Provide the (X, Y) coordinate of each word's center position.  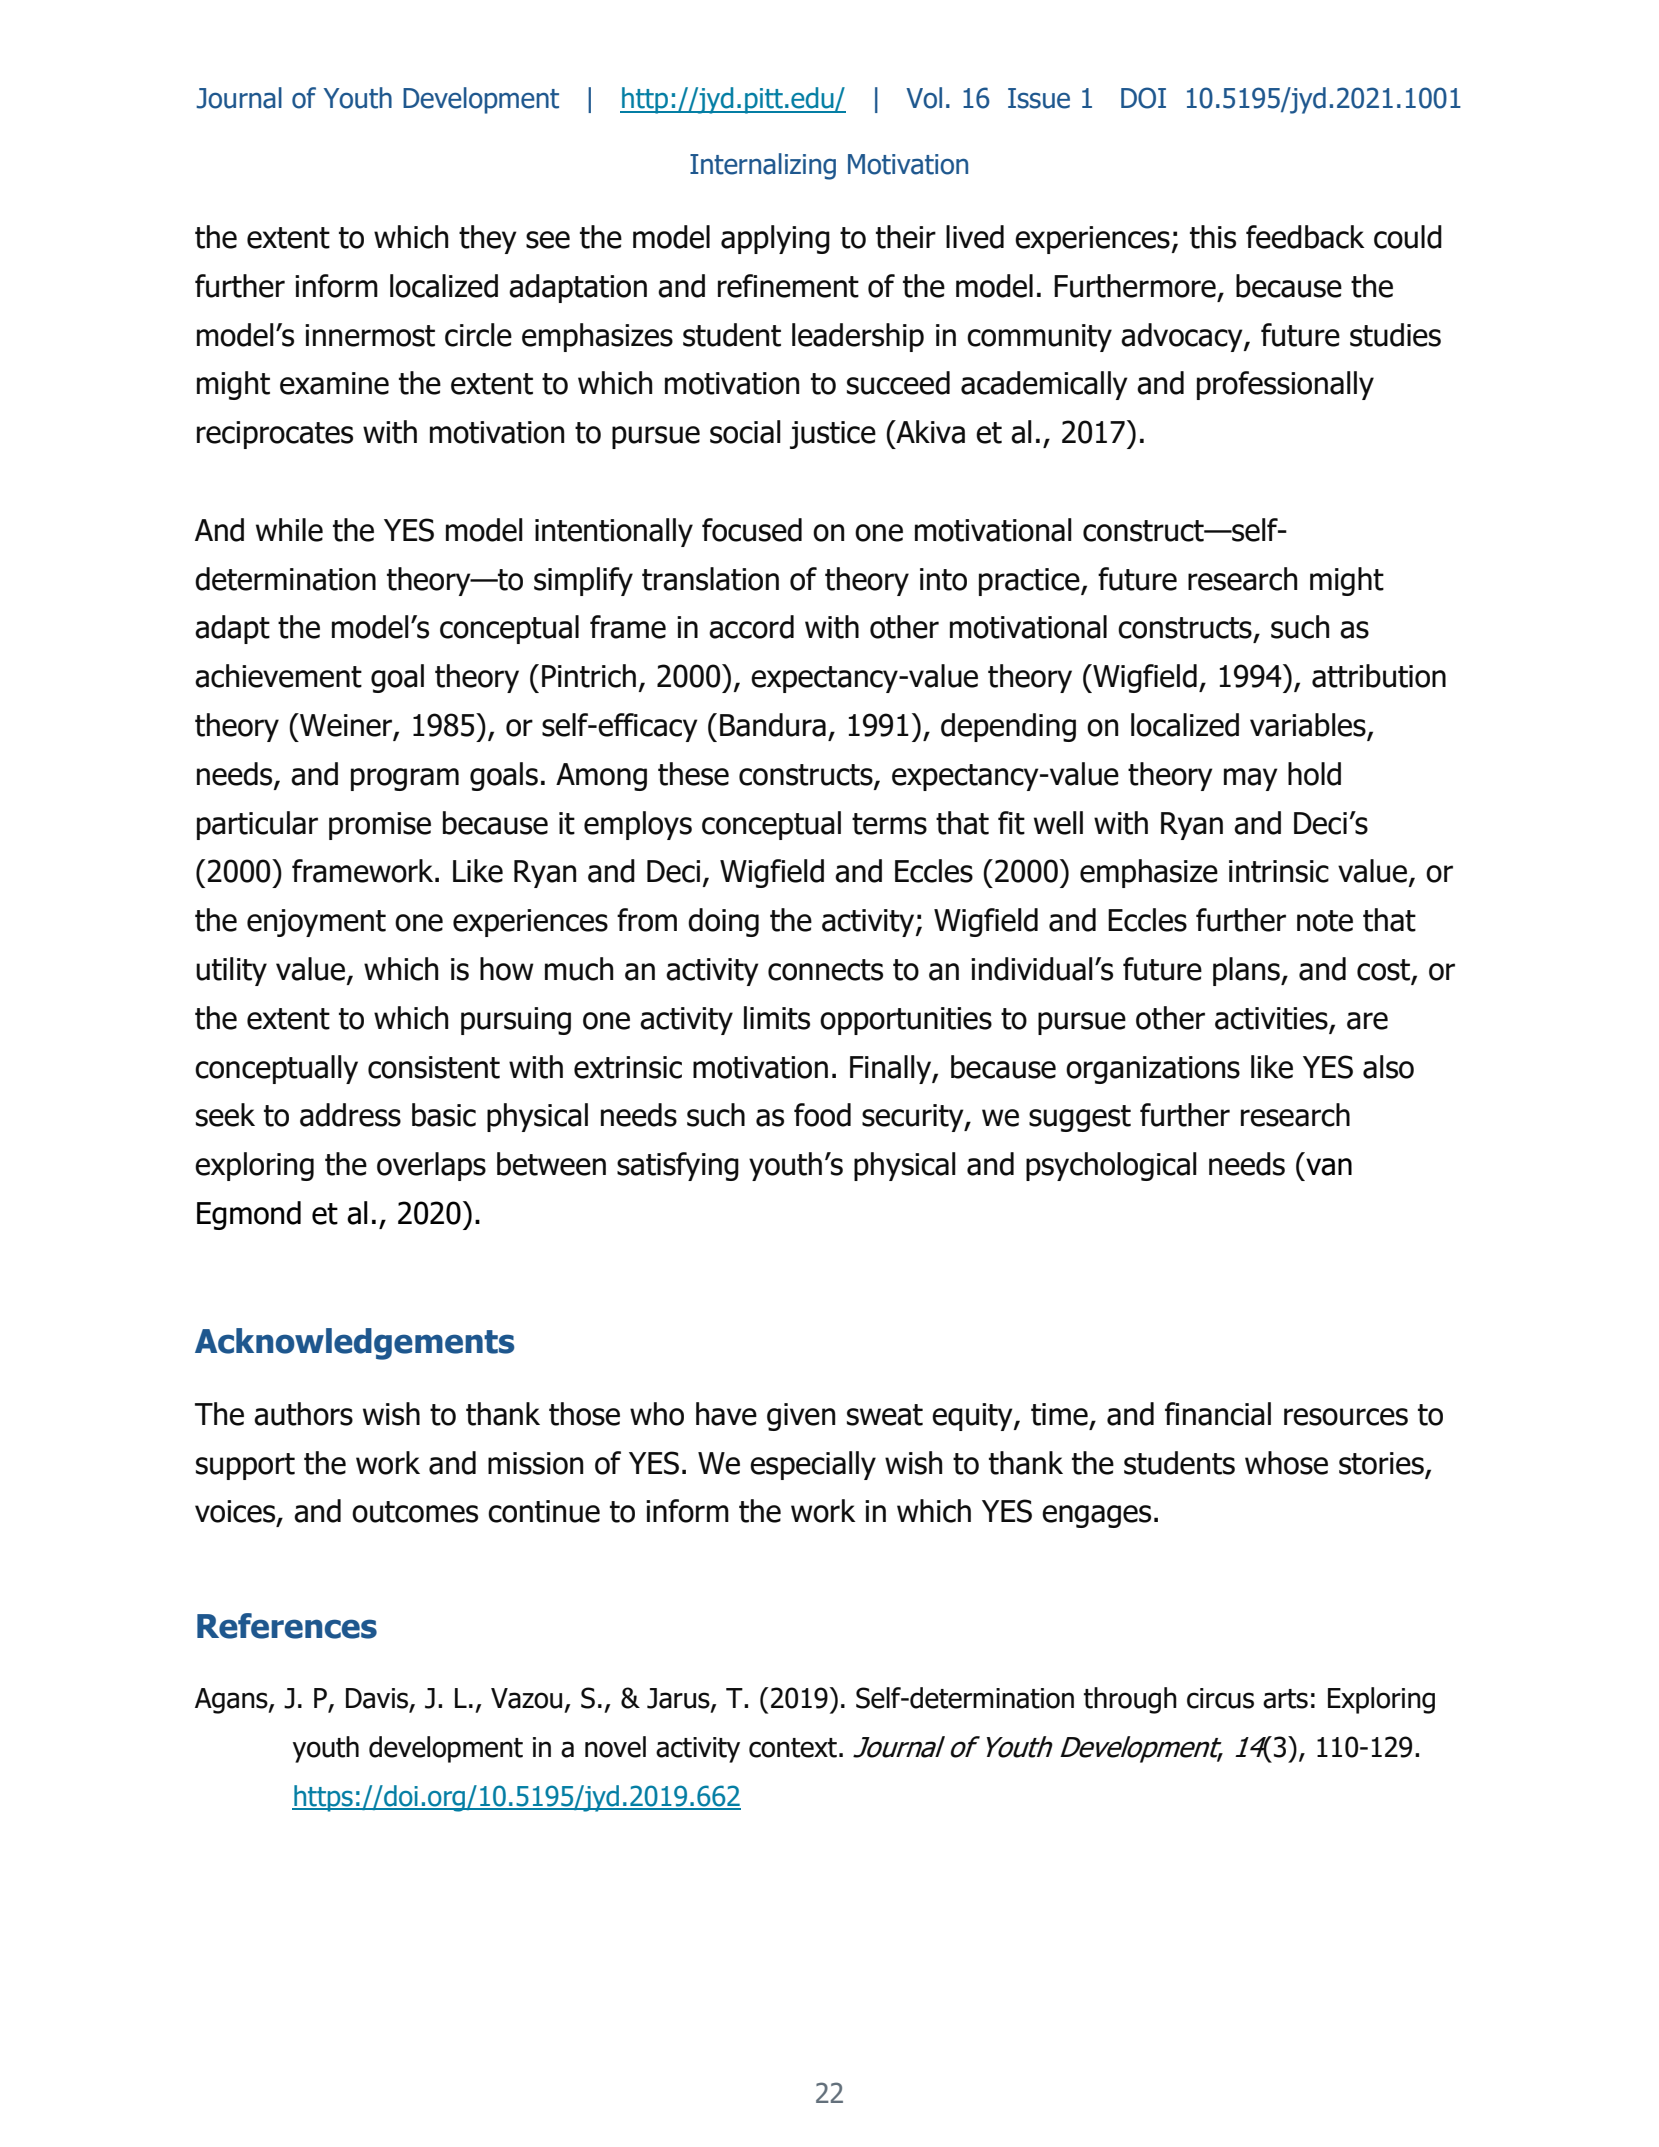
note (1325, 921)
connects (825, 970)
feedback (1305, 237)
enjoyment (316, 923)
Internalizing (763, 166)
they (488, 239)
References (287, 1626)
